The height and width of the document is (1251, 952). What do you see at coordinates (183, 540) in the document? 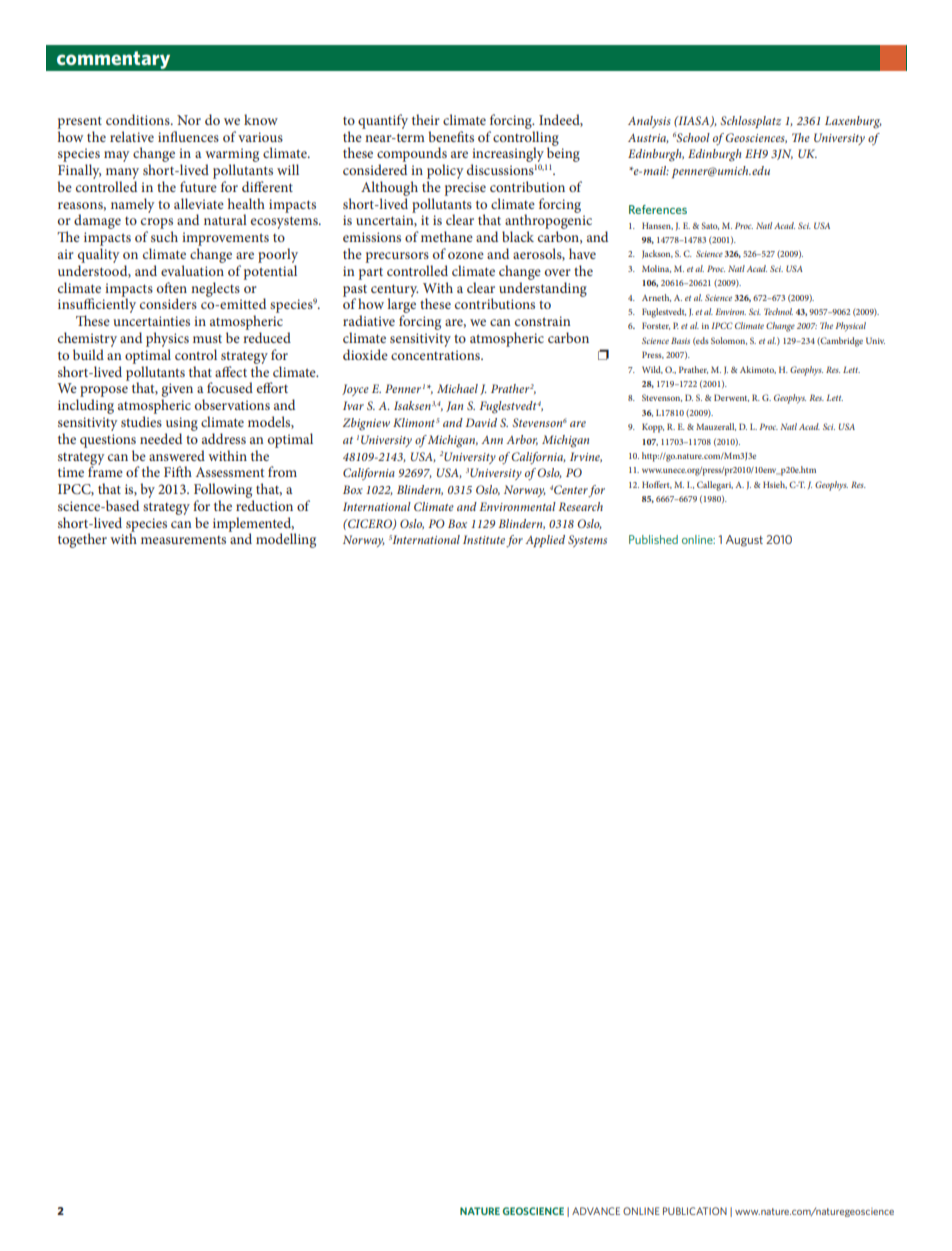
I see `measurements` at bounding box center [183, 540].
